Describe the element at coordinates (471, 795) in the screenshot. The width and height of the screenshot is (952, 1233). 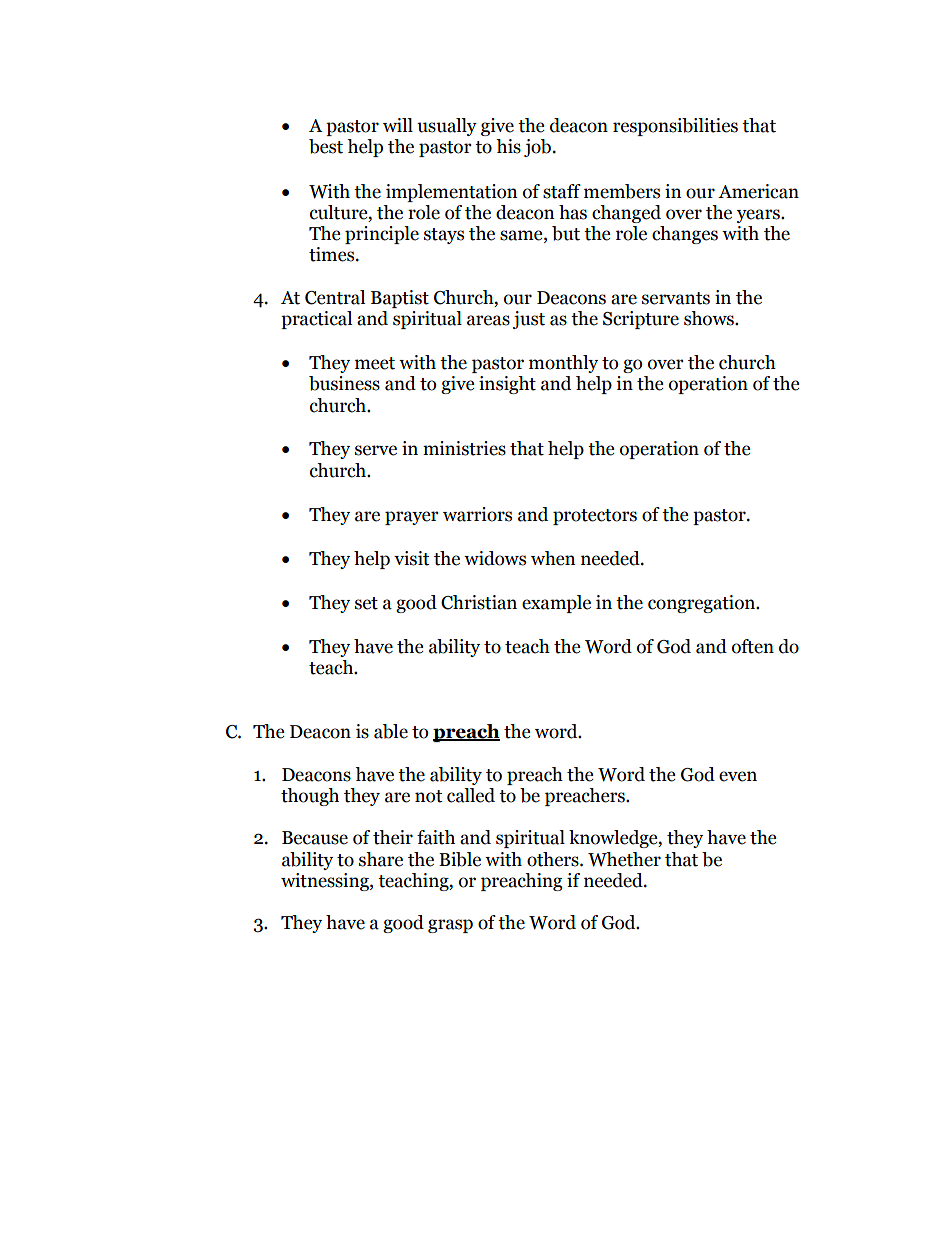
I see `called` at that location.
